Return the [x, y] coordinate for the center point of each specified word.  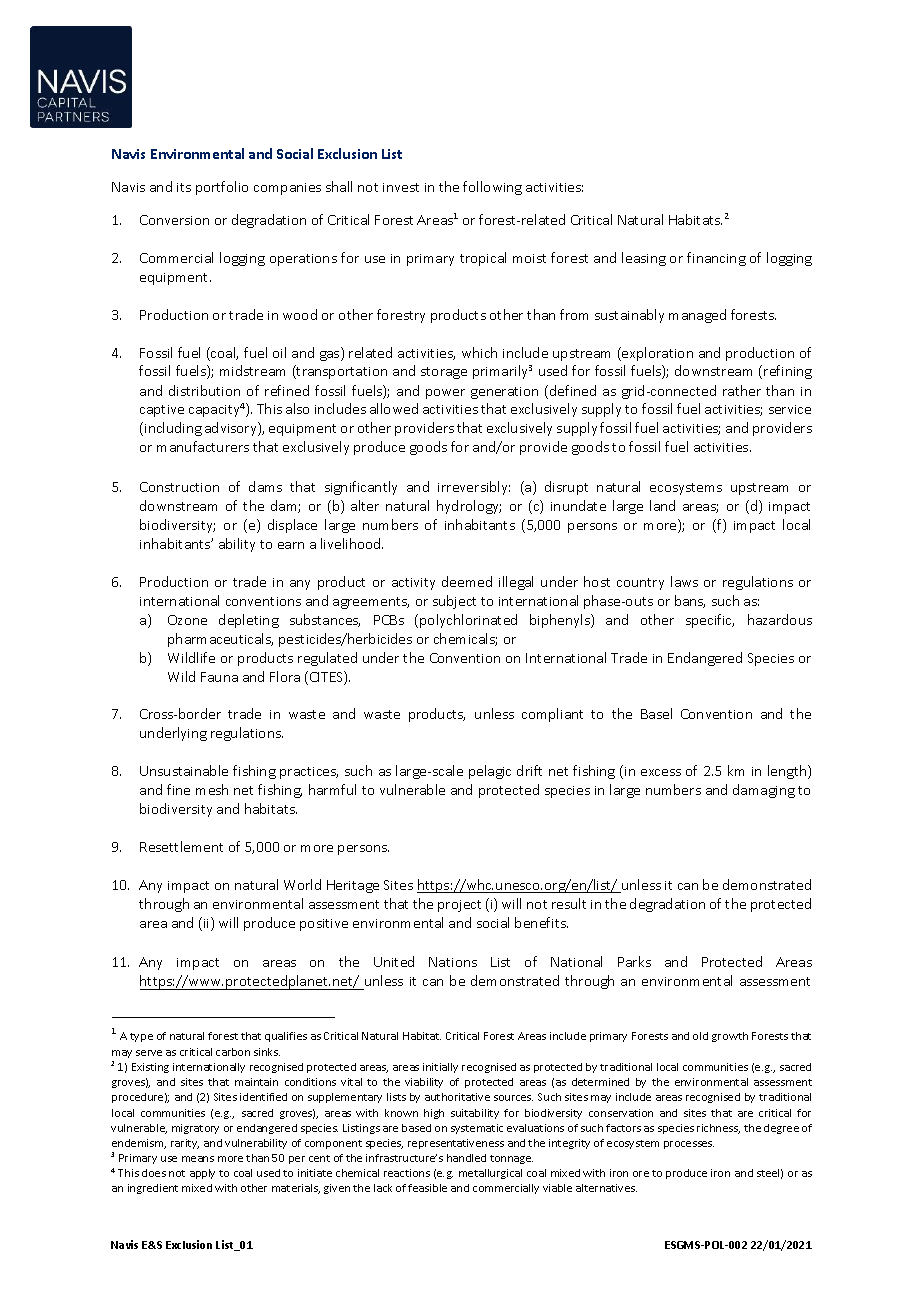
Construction [179, 487]
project [459, 906]
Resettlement [181, 846]
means [198, 1159]
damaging [764, 791]
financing [716, 259]
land [662, 505]
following [492, 188]
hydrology [469, 507]
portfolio [222, 188]
